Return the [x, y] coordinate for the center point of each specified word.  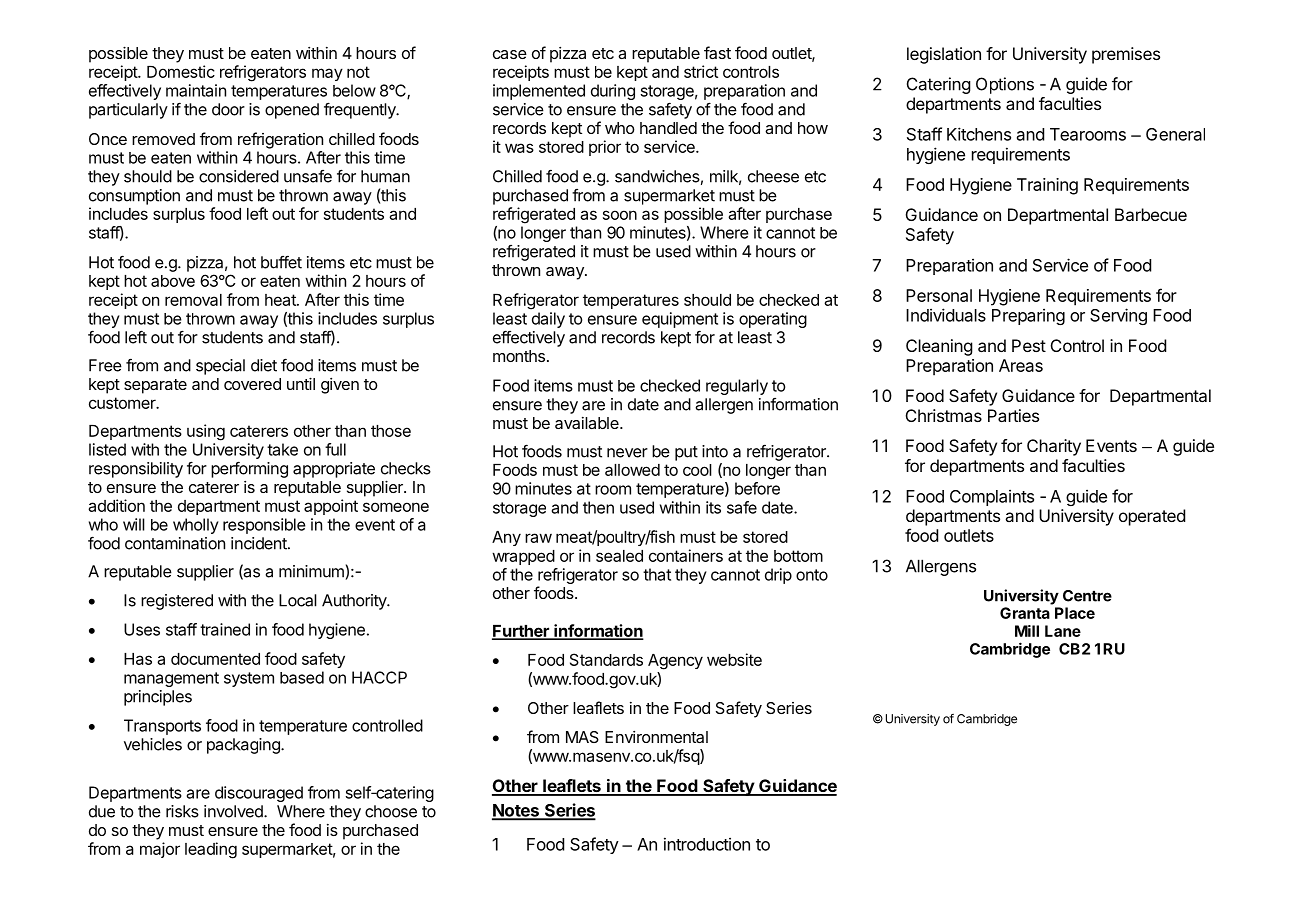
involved [234, 811]
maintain [196, 90]
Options [1005, 85]
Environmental [656, 737]
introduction [707, 844]
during [613, 92]
